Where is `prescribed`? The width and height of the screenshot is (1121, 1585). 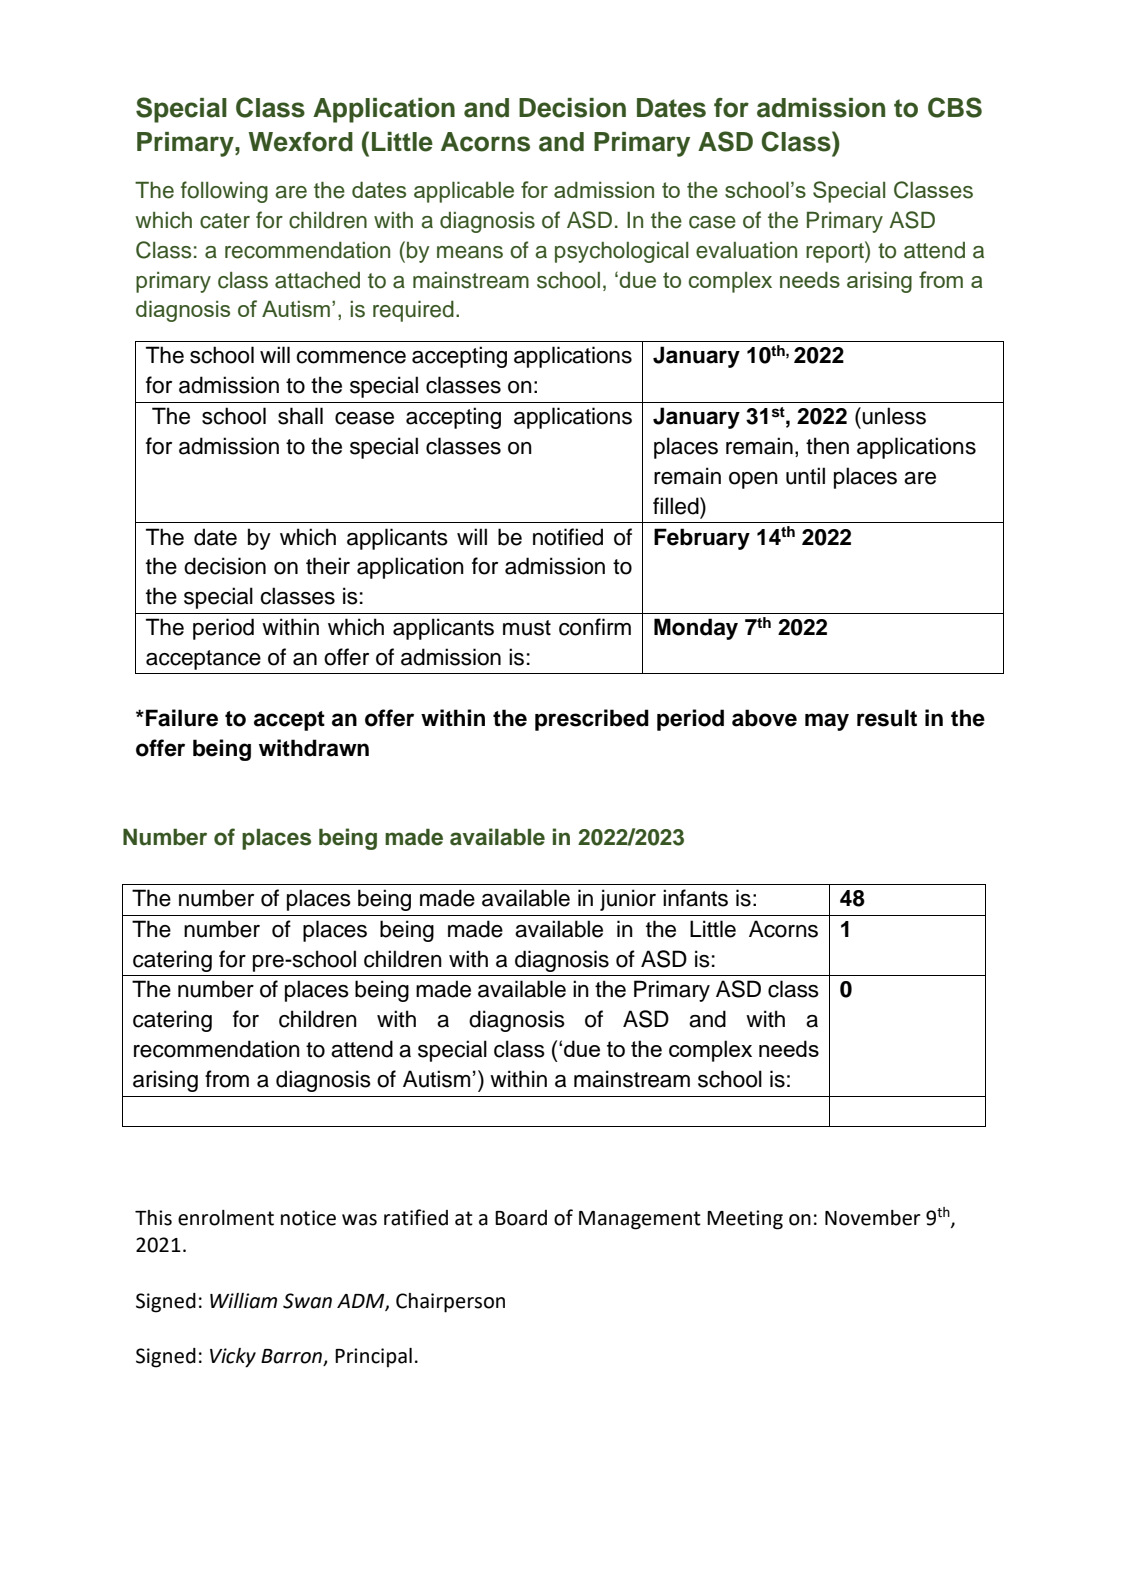
prescribed is located at coordinates (592, 720).
